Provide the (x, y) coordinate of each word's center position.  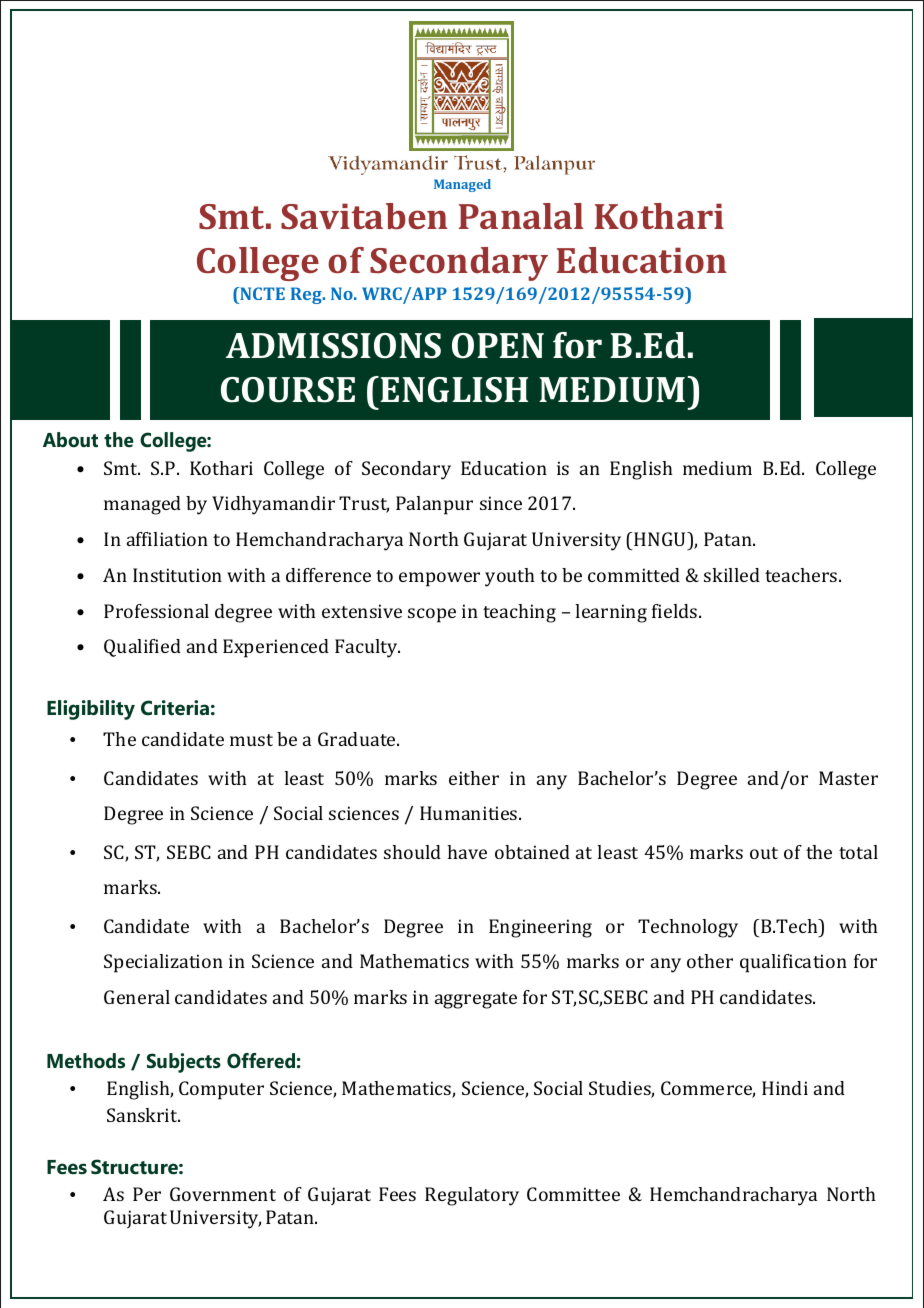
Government (223, 1194)
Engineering (540, 928)
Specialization (163, 963)
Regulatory (472, 1196)
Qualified (142, 648)
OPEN (498, 346)
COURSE (288, 390)
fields (676, 611)
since (501, 503)
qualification (793, 963)
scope (432, 615)
